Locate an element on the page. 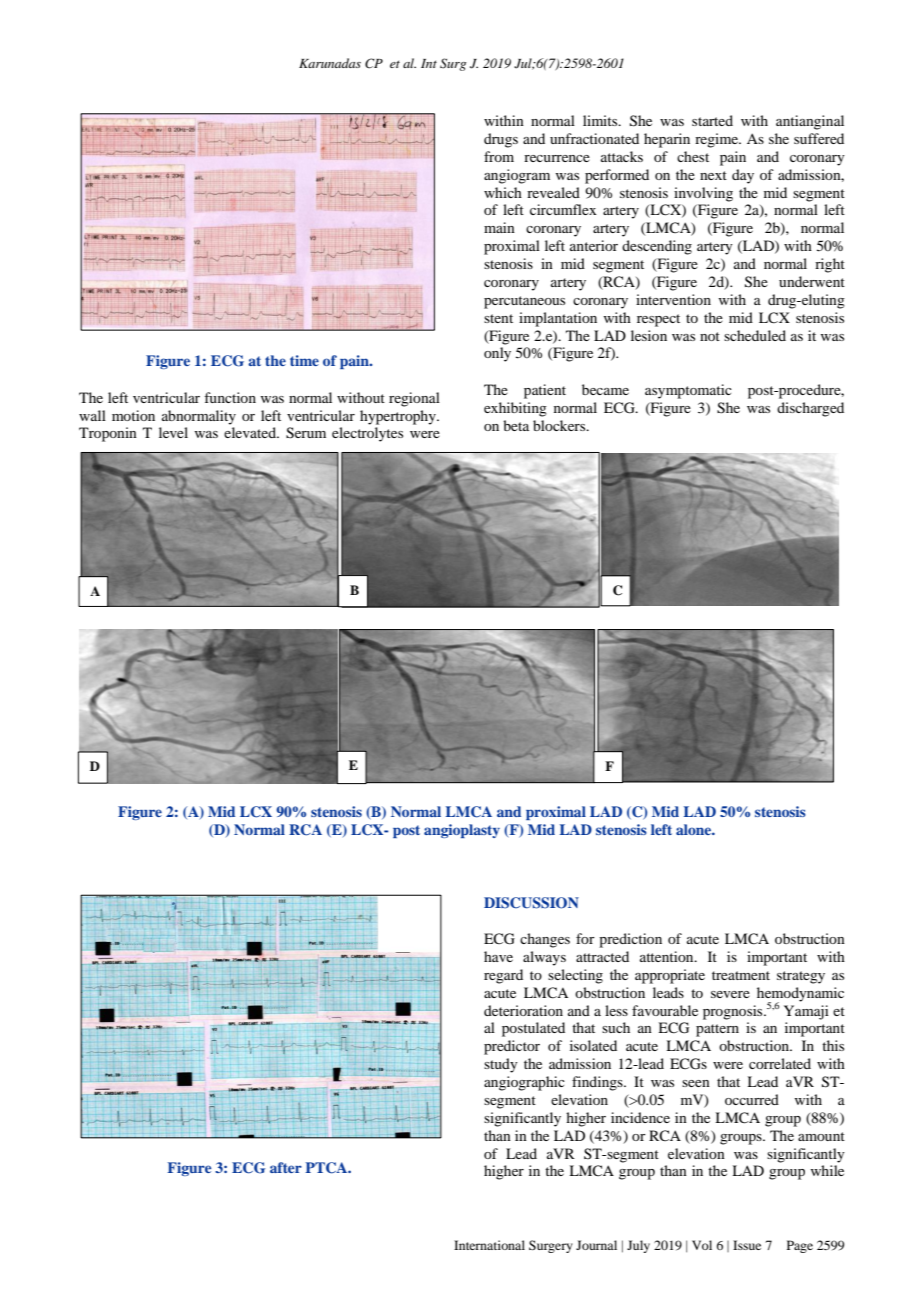  Issue is located at coordinates (747, 1245).
